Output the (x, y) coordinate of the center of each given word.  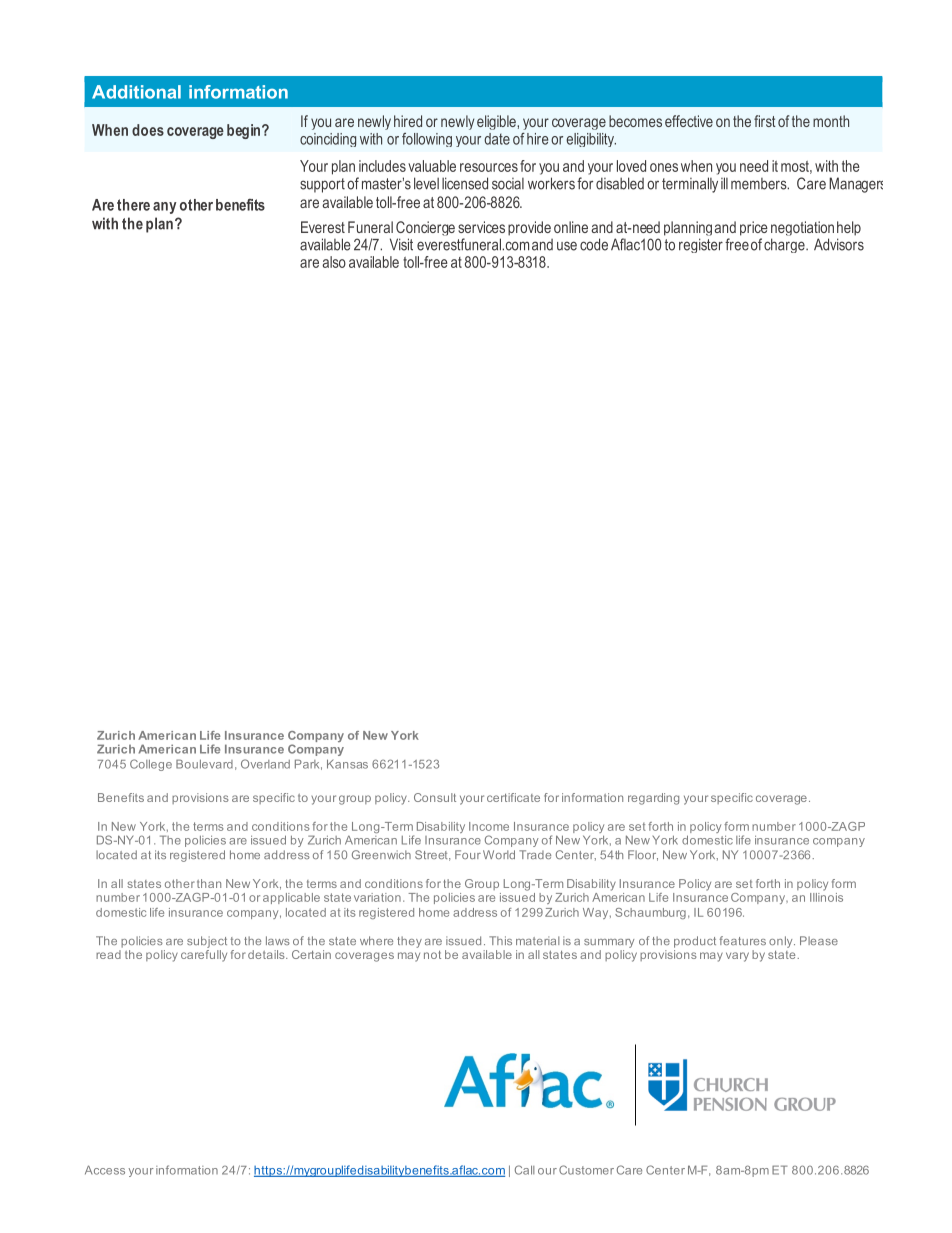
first (765, 121)
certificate (513, 797)
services (481, 227)
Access (105, 1170)
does (148, 130)
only (782, 942)
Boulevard (204, 764)
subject (207, 942)
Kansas (347, 764)
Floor (643, 855)
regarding (653, 799)
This (500, 940)
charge (785, 245)
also (334, 262)
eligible (497, 122)
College (151, 765)
